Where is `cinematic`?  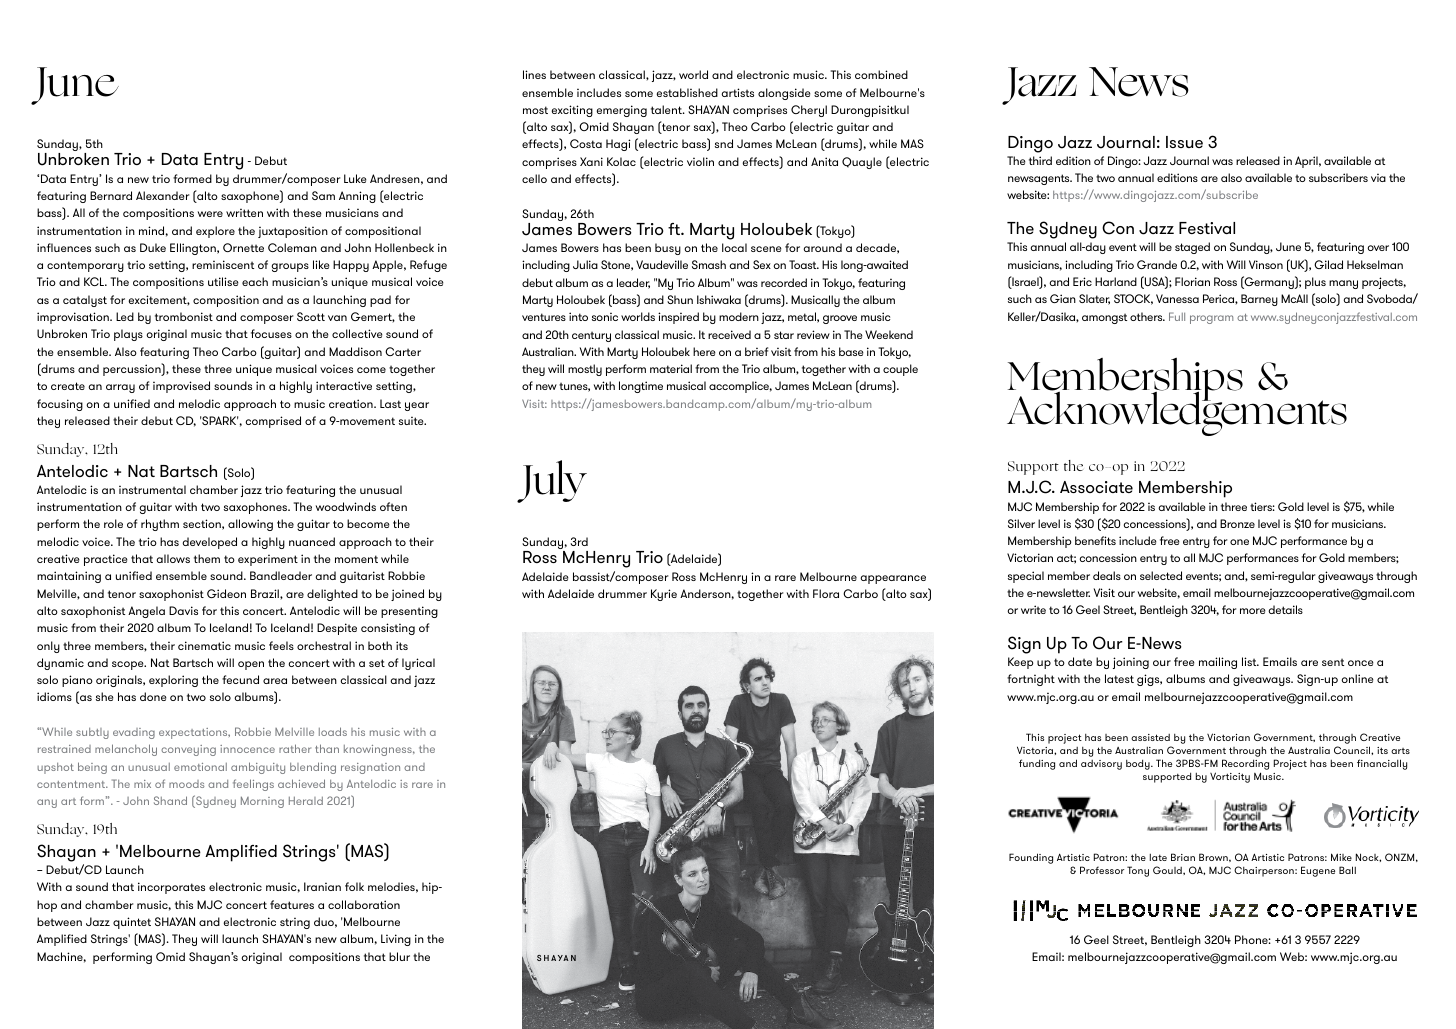
cinematic is located at coordinates (204, 645).
